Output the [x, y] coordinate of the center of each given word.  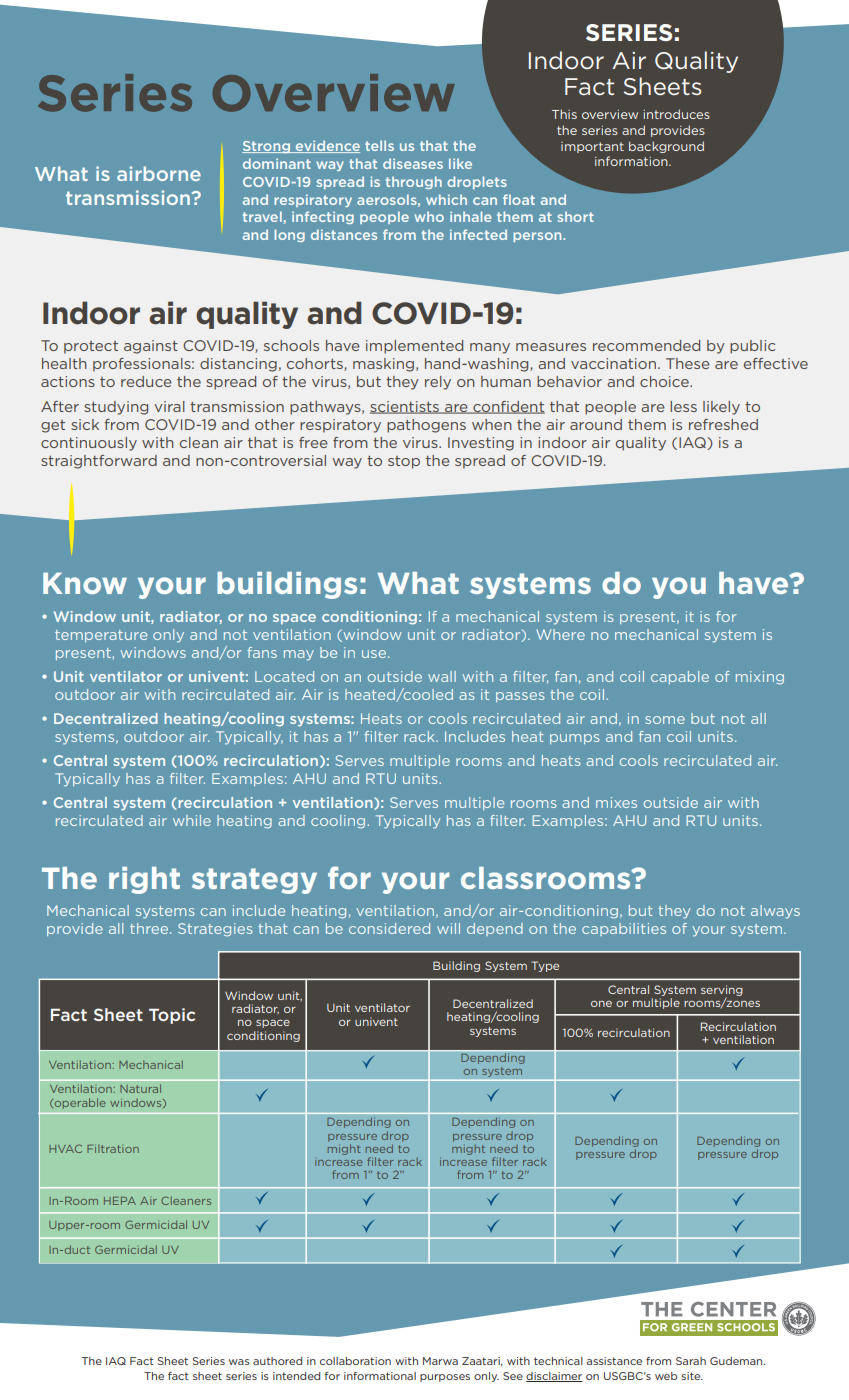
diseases [413, 163]
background [666, 147]
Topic [172, 1016]
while [192, 820]
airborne [159, 173]
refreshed [723, 424]
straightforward [99, 462]
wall [442, 676]
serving [722, 991]
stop [404, 462]
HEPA [120, 1201]
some [665, 720]
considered [389, 928]
